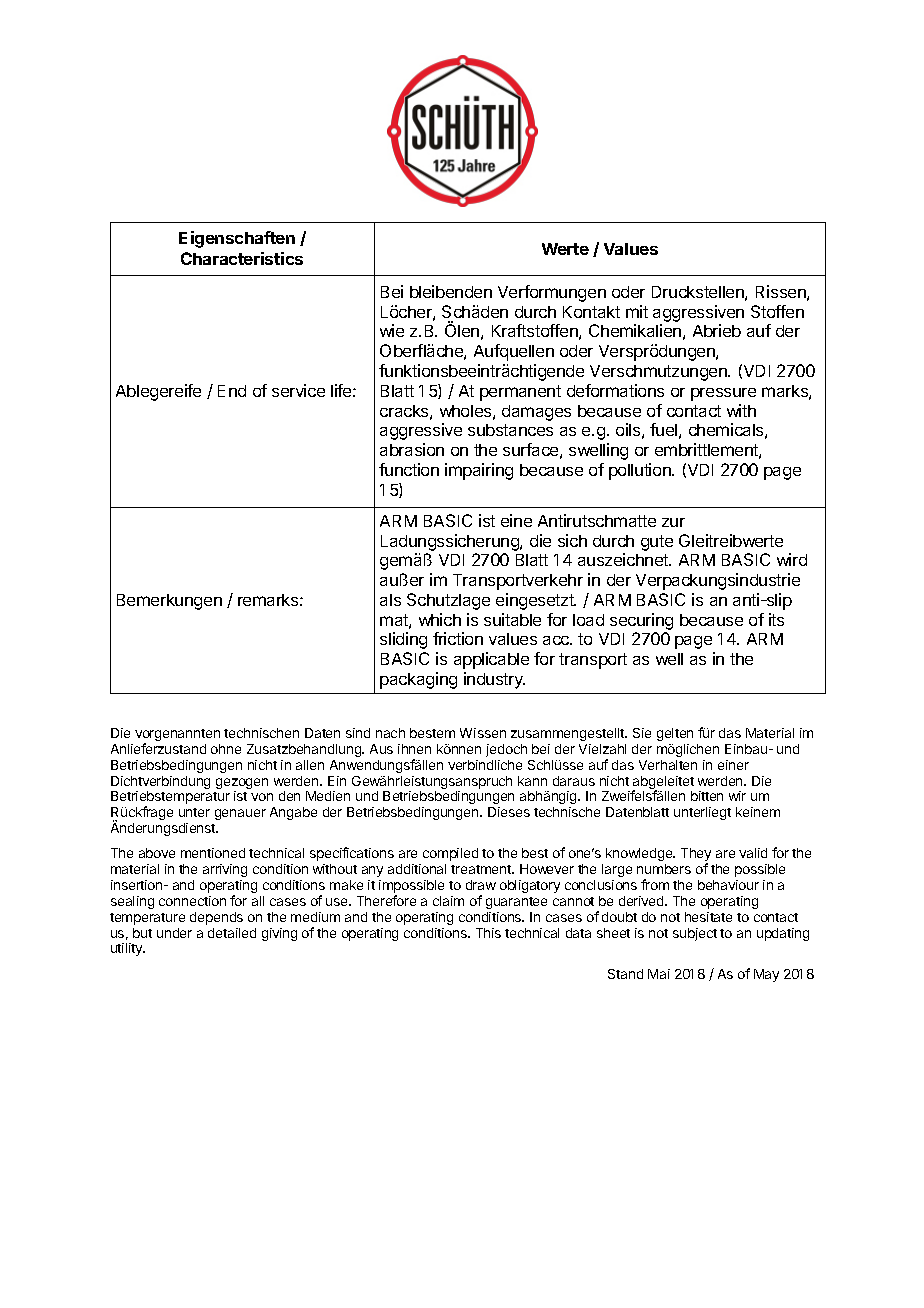 The height and width of the screenshot is (1308, 924). What do you see at coordinates (232, 933) in the screenshot?
I see `detailed` at bounding box center [232, 933].
